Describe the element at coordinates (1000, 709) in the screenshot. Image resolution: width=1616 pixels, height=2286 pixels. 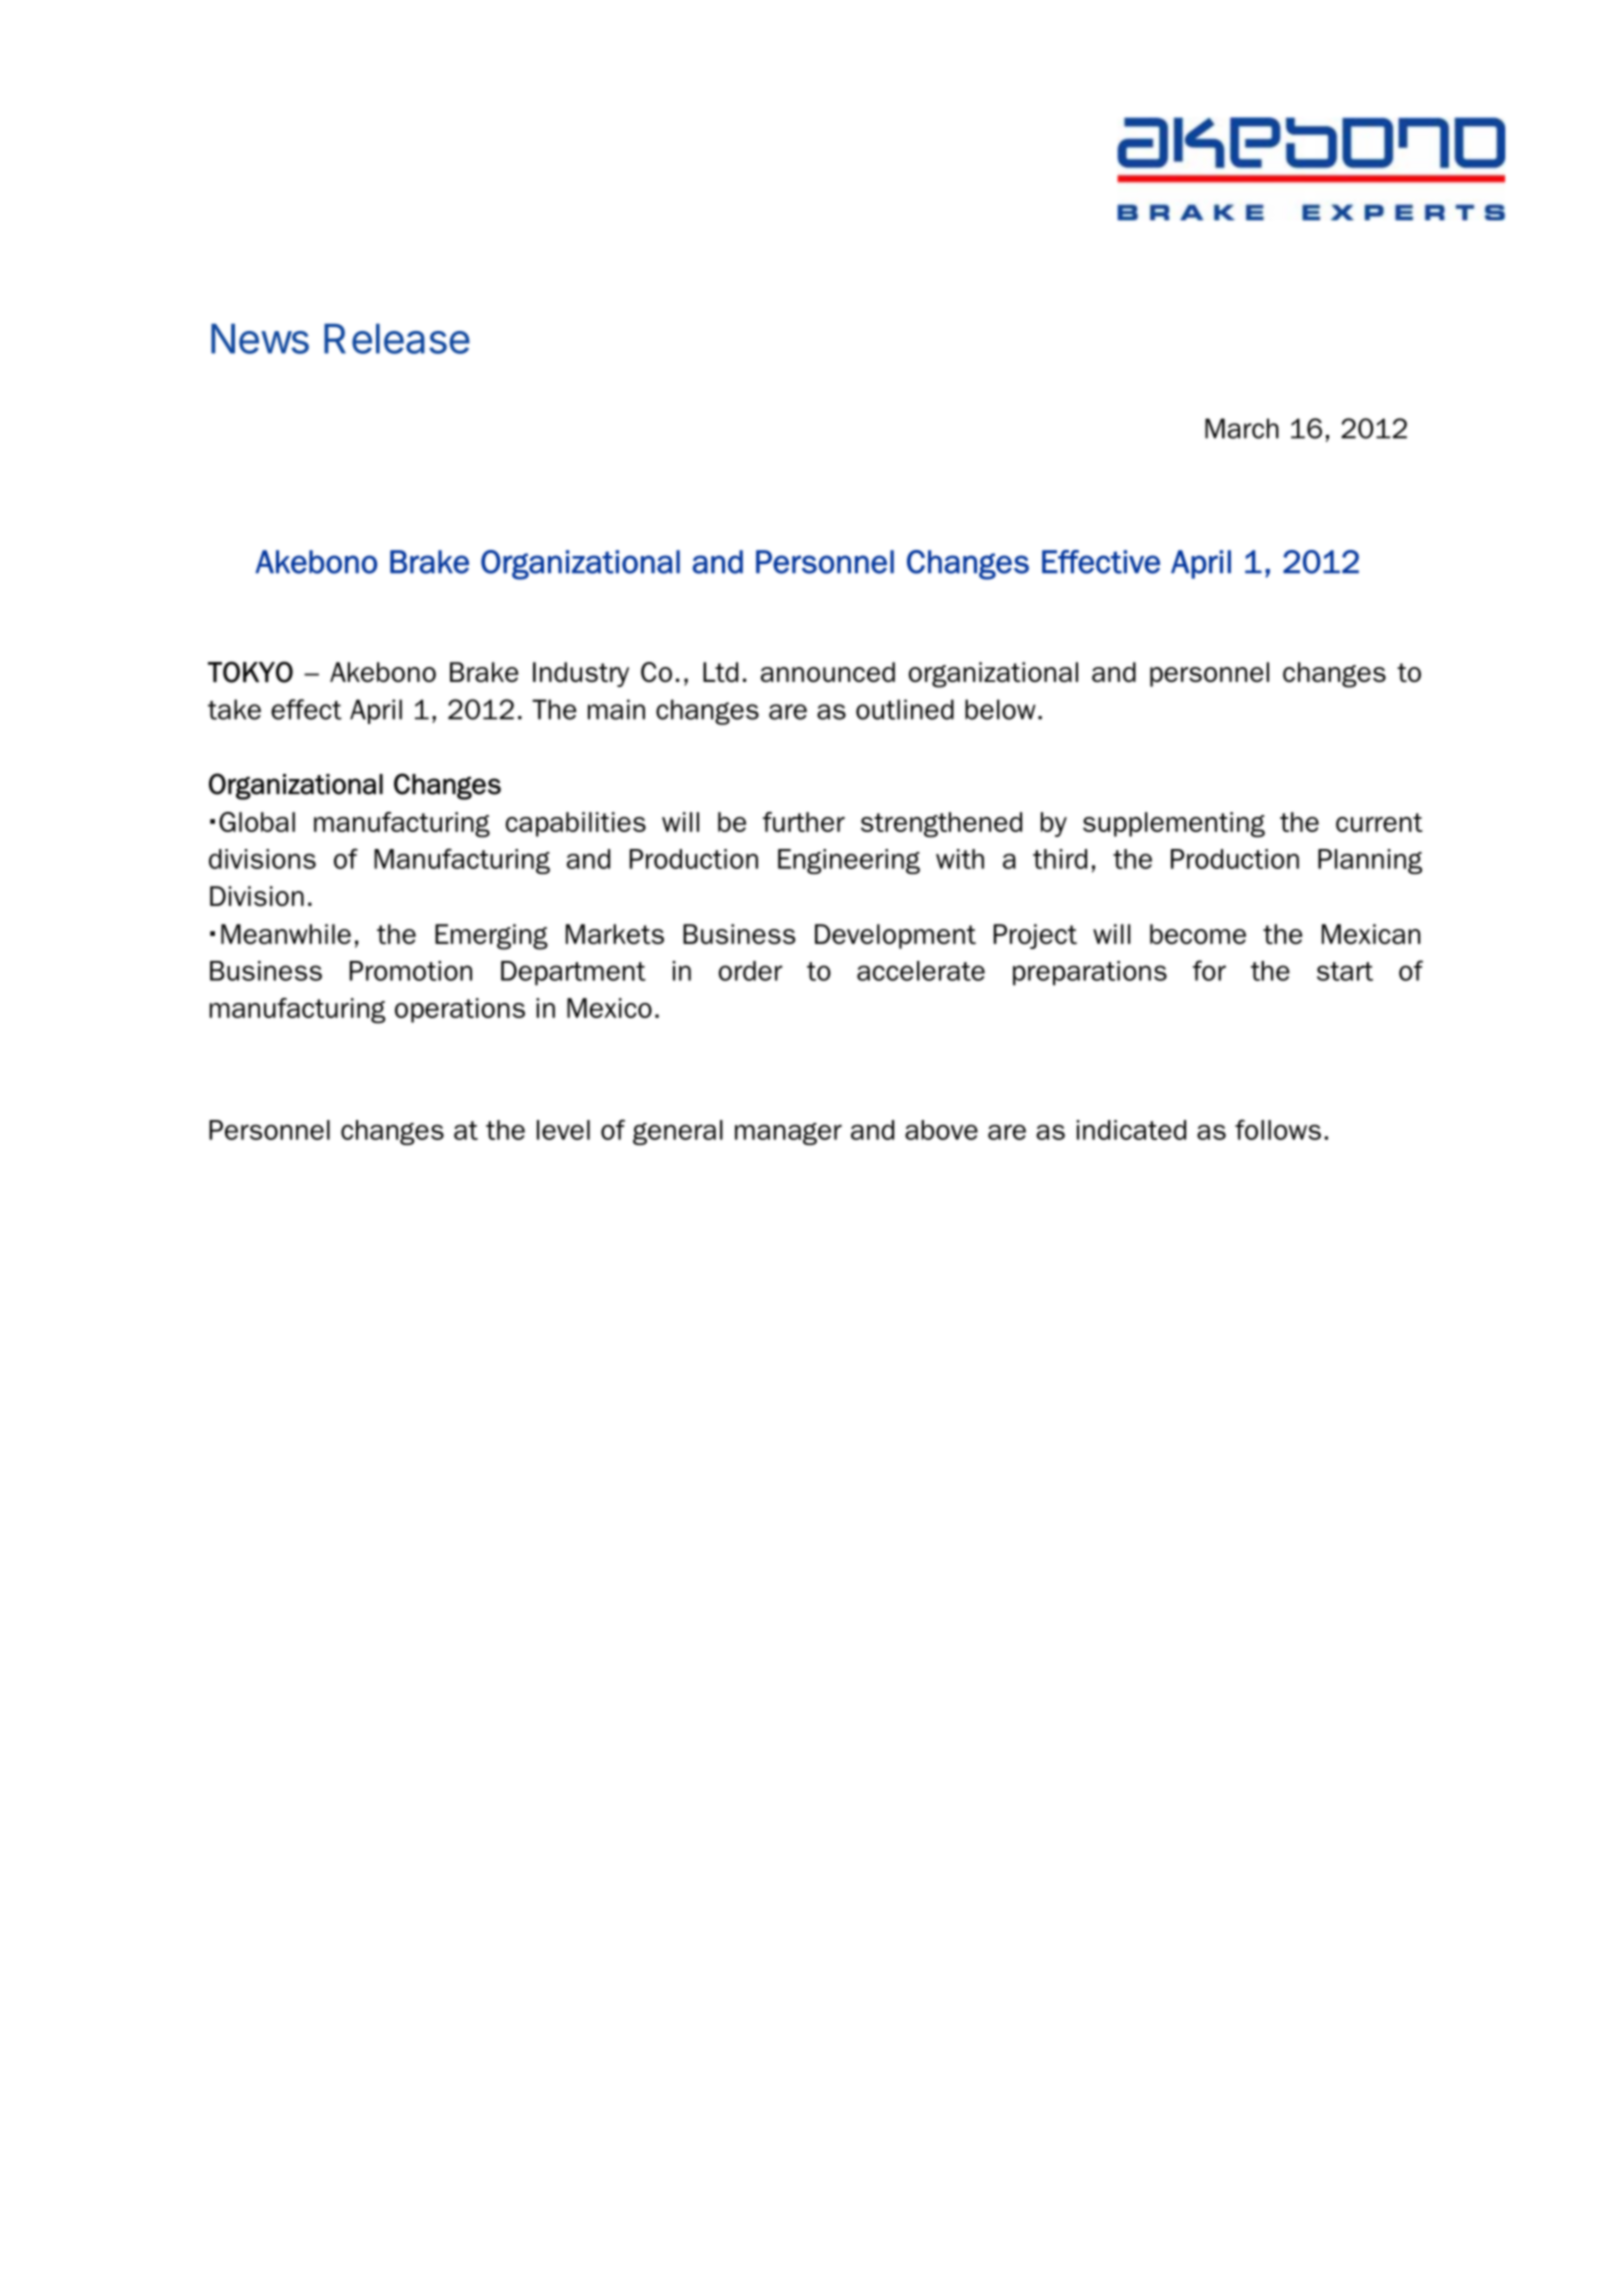
I see `below` at that location.
